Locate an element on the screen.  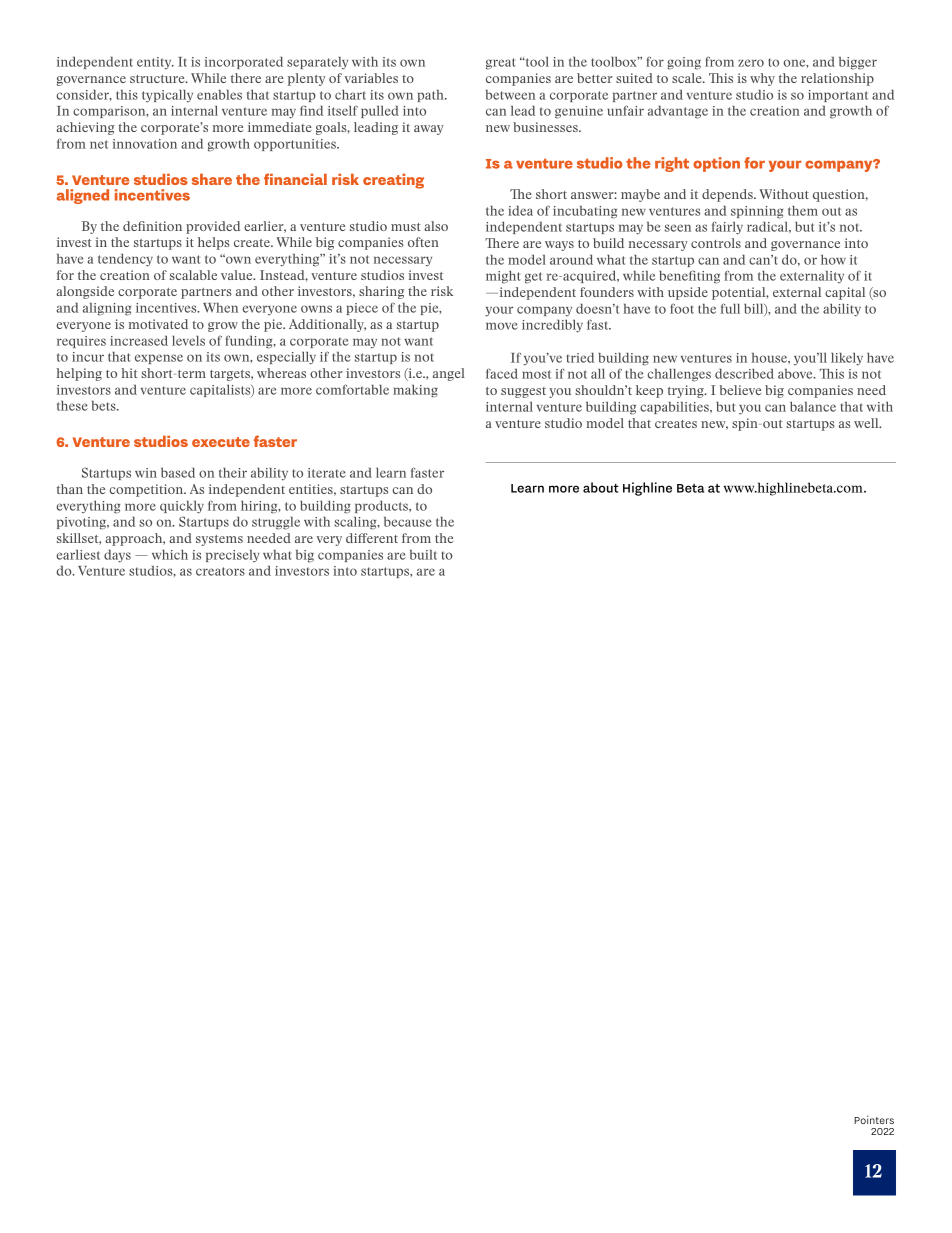
products is located at coordinates (382, 506).
